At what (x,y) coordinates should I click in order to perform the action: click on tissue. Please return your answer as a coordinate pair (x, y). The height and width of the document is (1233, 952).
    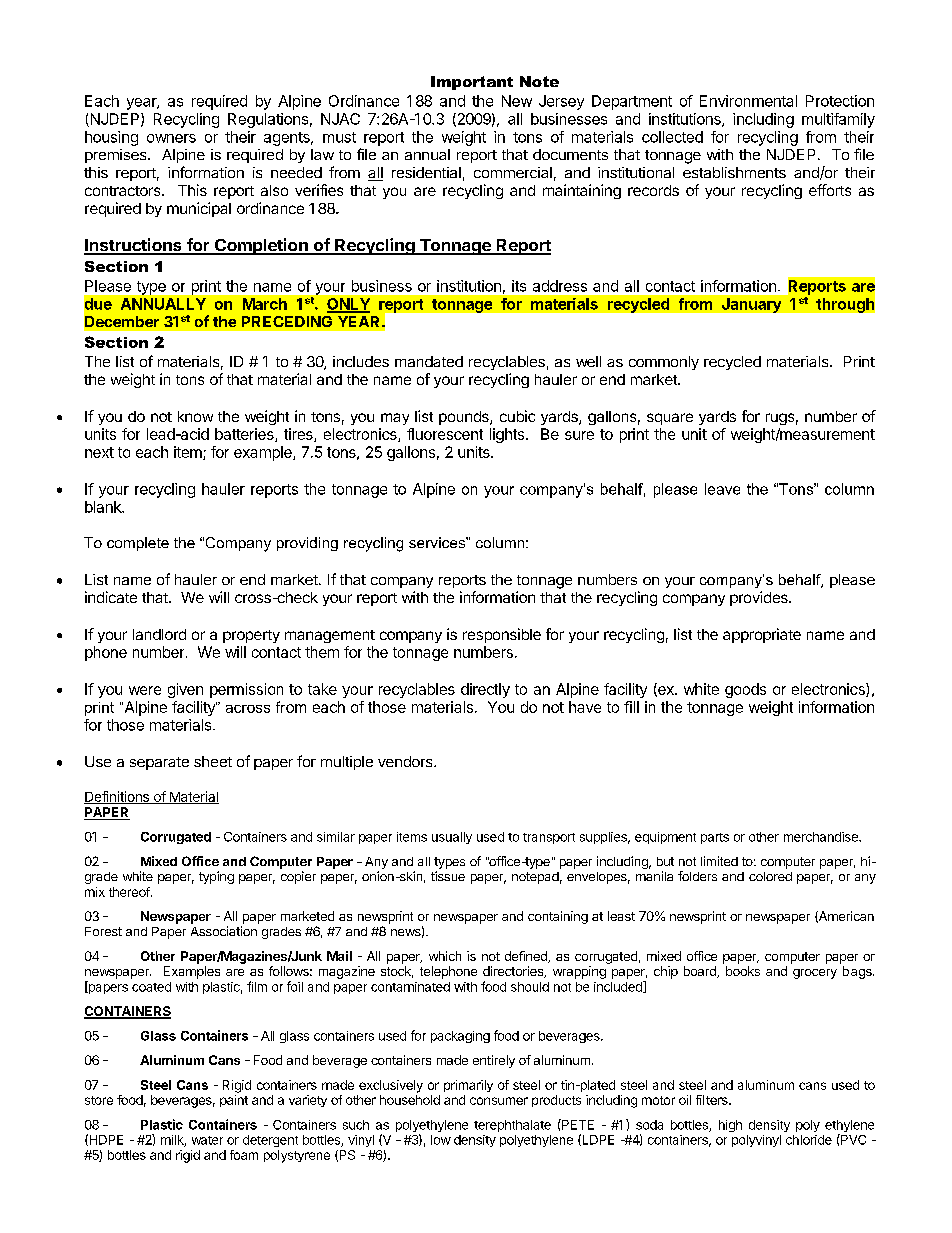
    Looking at the image, I should click on (448, 876).
